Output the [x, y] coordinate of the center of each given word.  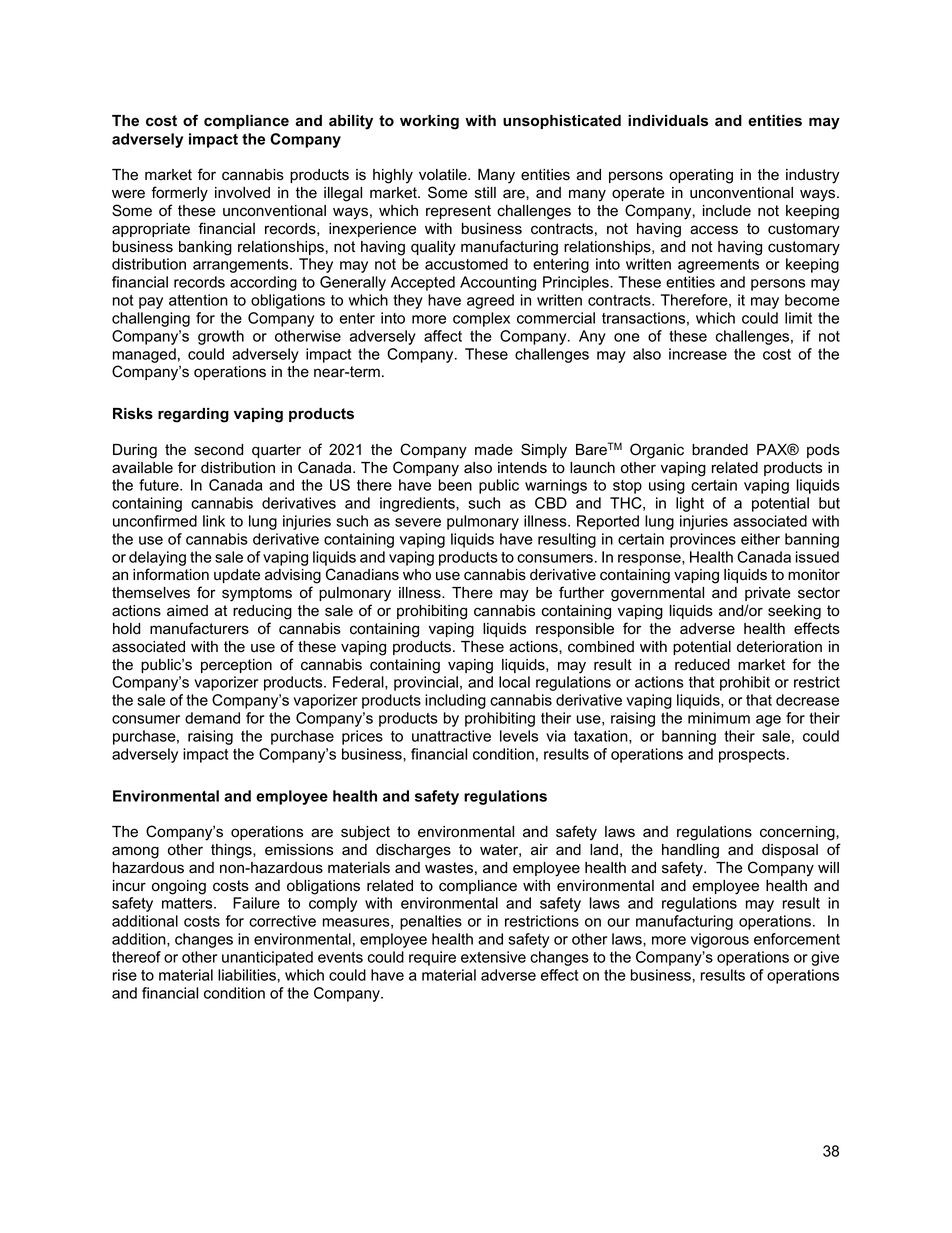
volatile [444, 175]
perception [236, 666]
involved [242, 193]
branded [720, 450]
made [494, 450]
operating [701, 176]
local [514, 682]
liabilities [247, 975]
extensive [493, 957]
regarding [193, 415]
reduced [702, 665]
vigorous [720, 940]
